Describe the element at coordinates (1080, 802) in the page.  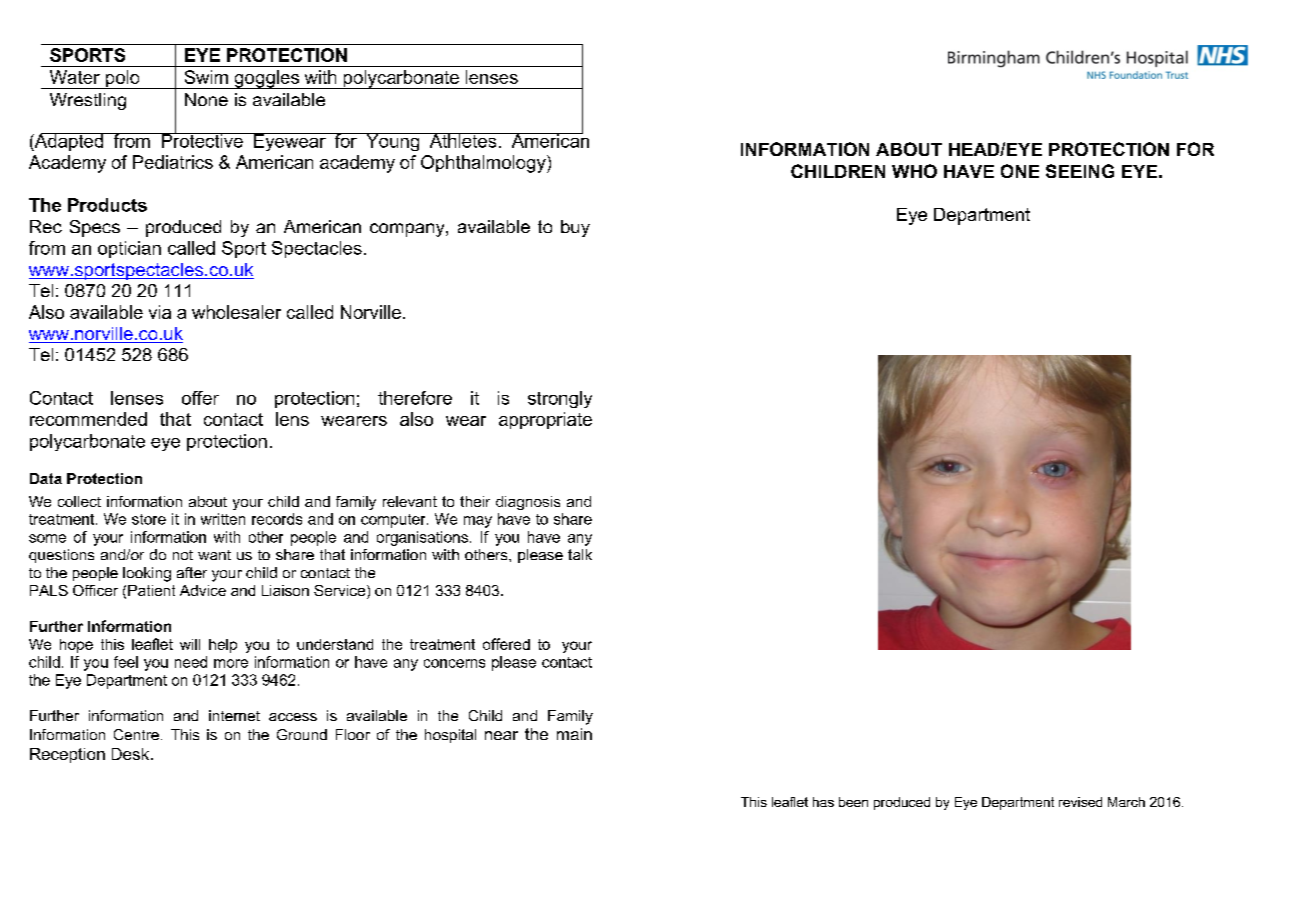
I see `revised` at that location.
